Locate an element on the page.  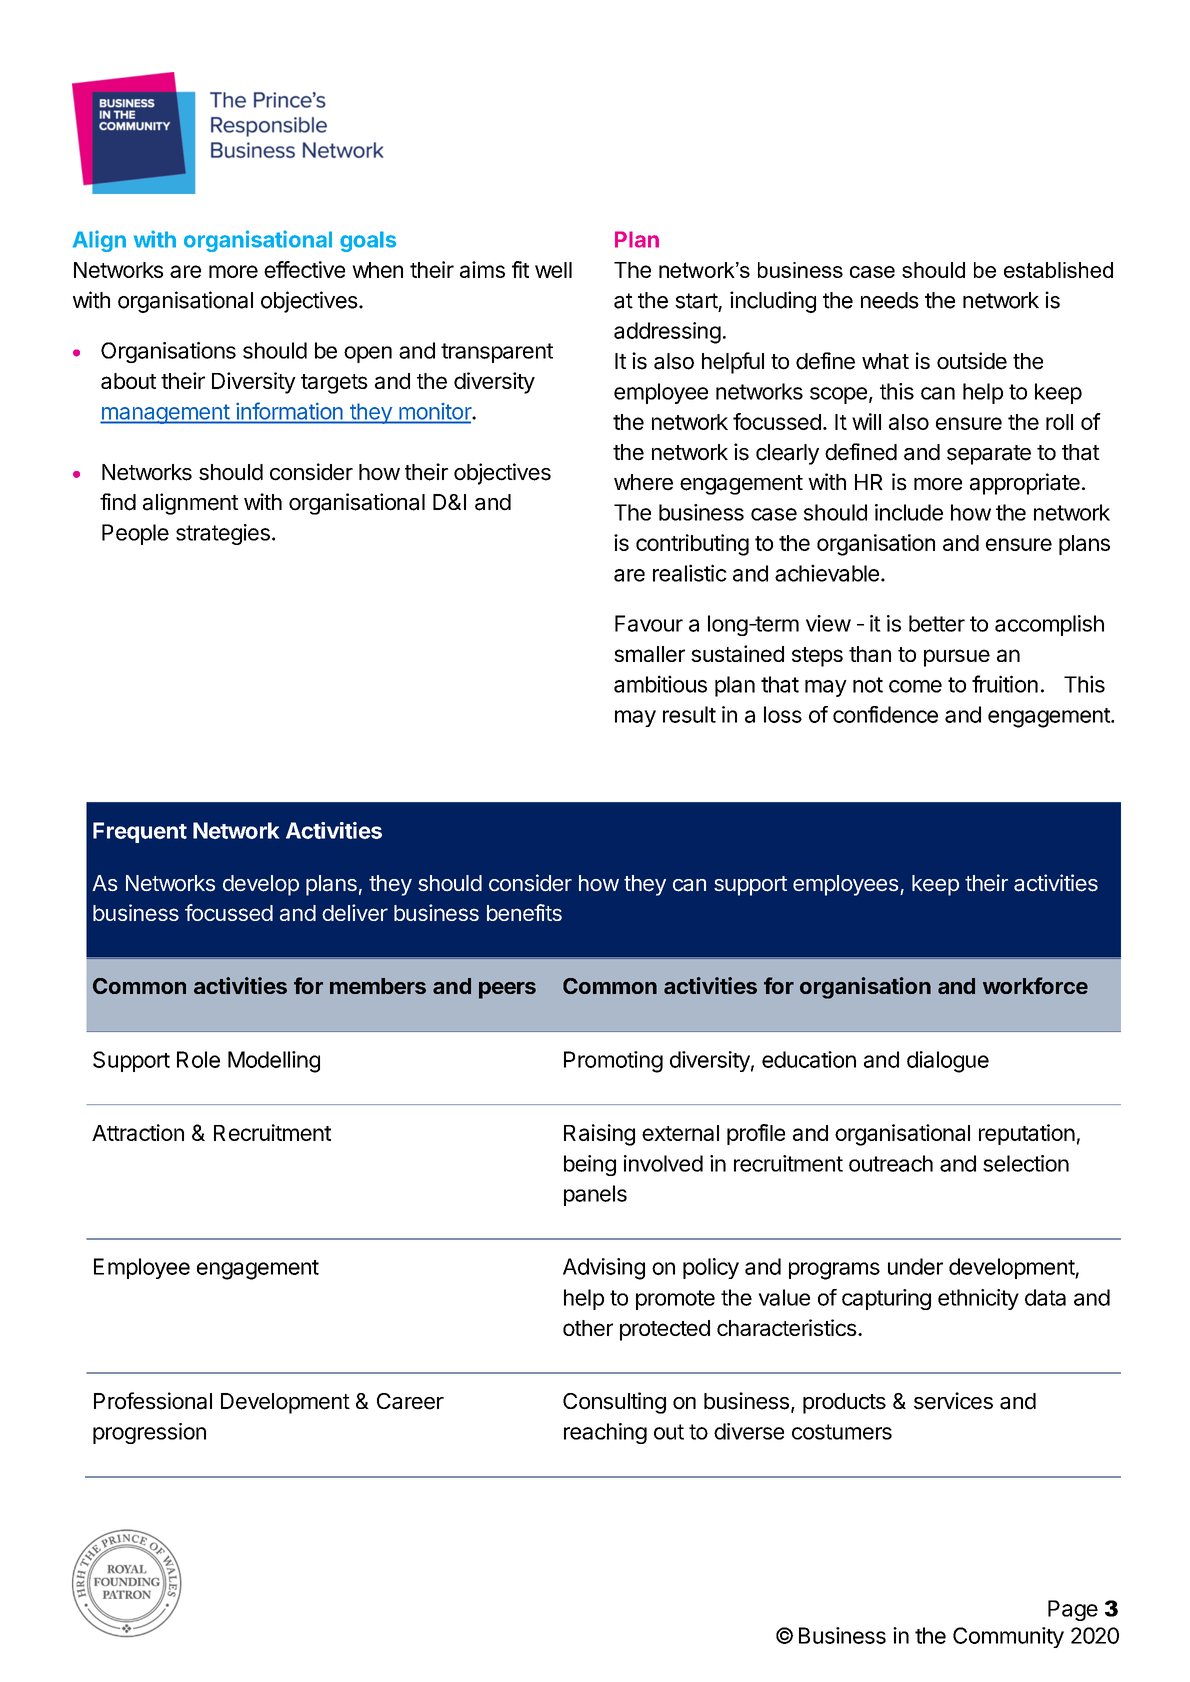
outreach is located at coordinates (891, 1163).
